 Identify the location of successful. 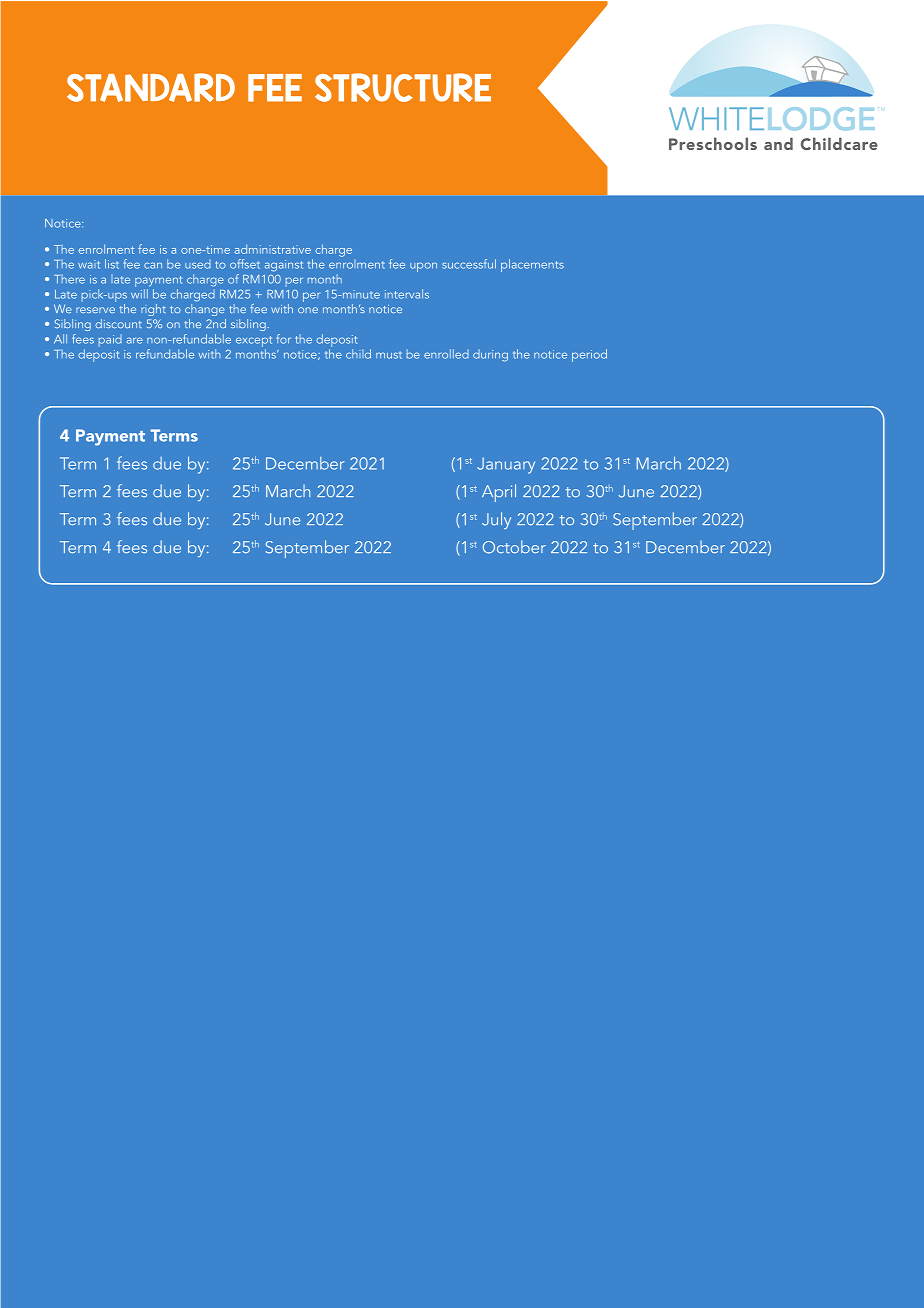
(469, 264).
